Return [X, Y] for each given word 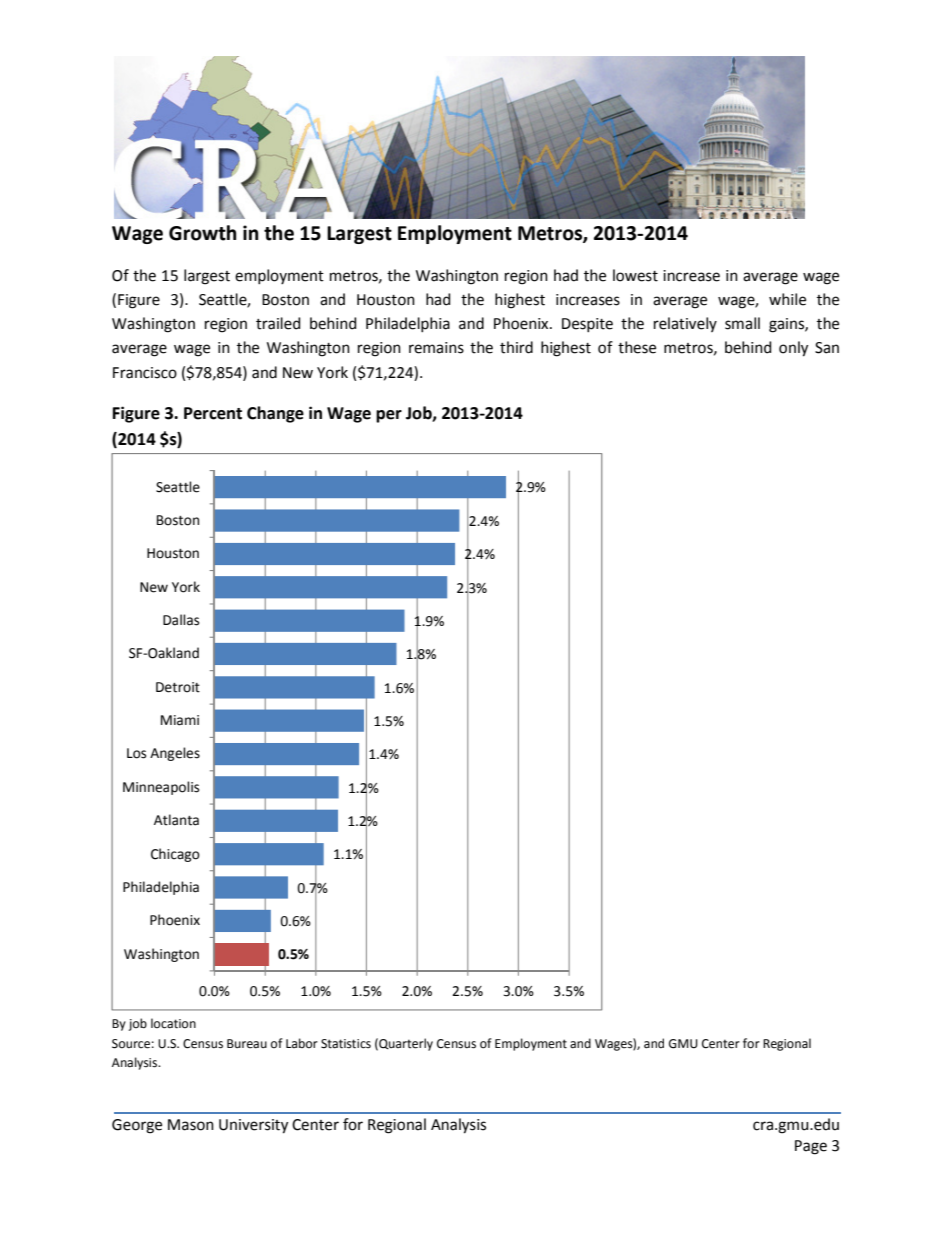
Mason [191, 1125]
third [516, 347]
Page [811, 1147]
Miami [180, 720]
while [787, 299]
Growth [203, 233]
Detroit [178, 687]
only [793, 349]
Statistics [346, 1044]
